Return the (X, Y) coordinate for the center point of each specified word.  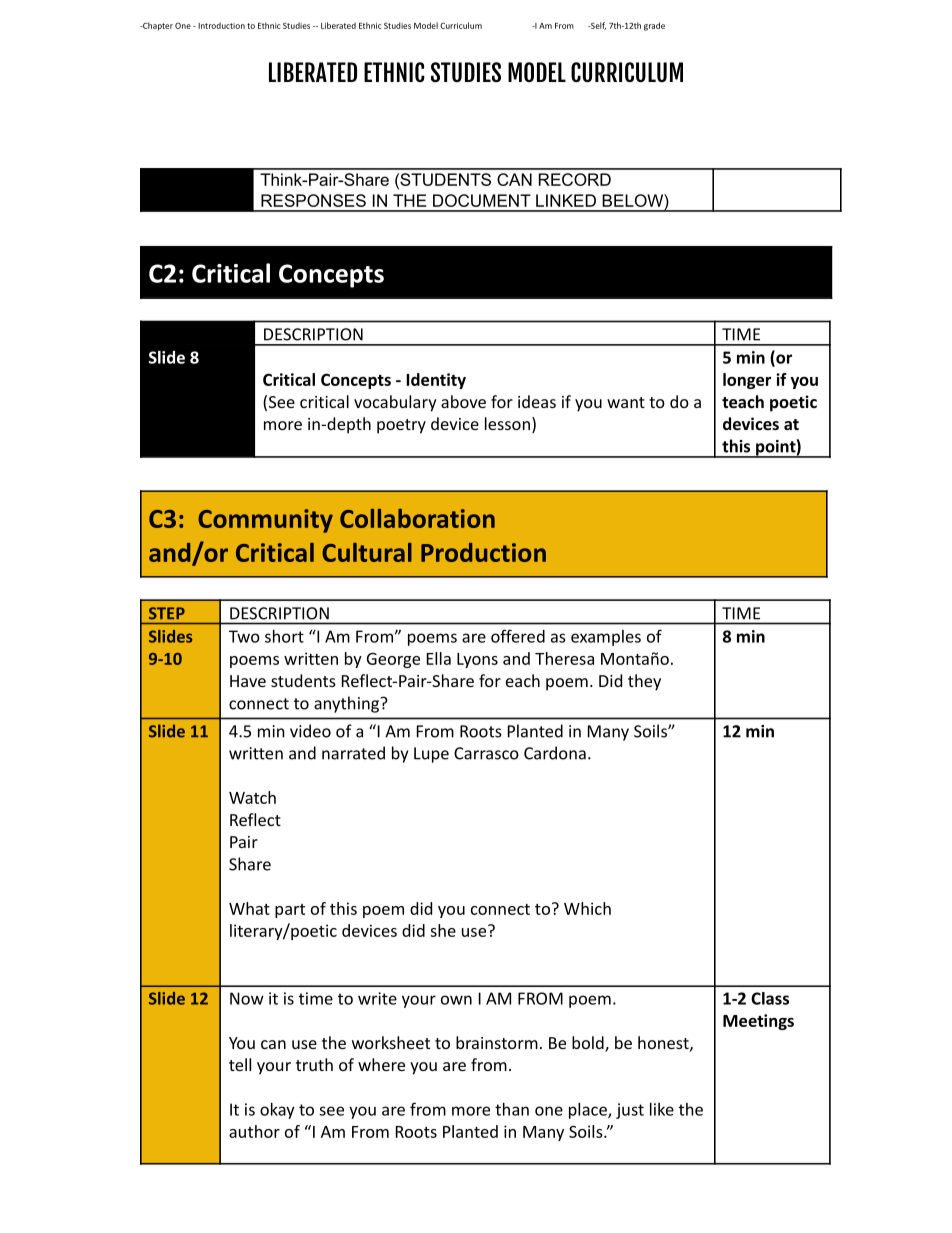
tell (240, 1064)
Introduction (221, 25)
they (644, 682)
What (249, 908)
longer (747, 381)
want (626, 402)
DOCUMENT (482, 200)
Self (597, 26)
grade (654, 26)
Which (587, 908)
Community (265, 521)
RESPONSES (313, 200)
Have (248, 681)
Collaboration (417, 518)
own (456, 1000)
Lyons (477, 660)
